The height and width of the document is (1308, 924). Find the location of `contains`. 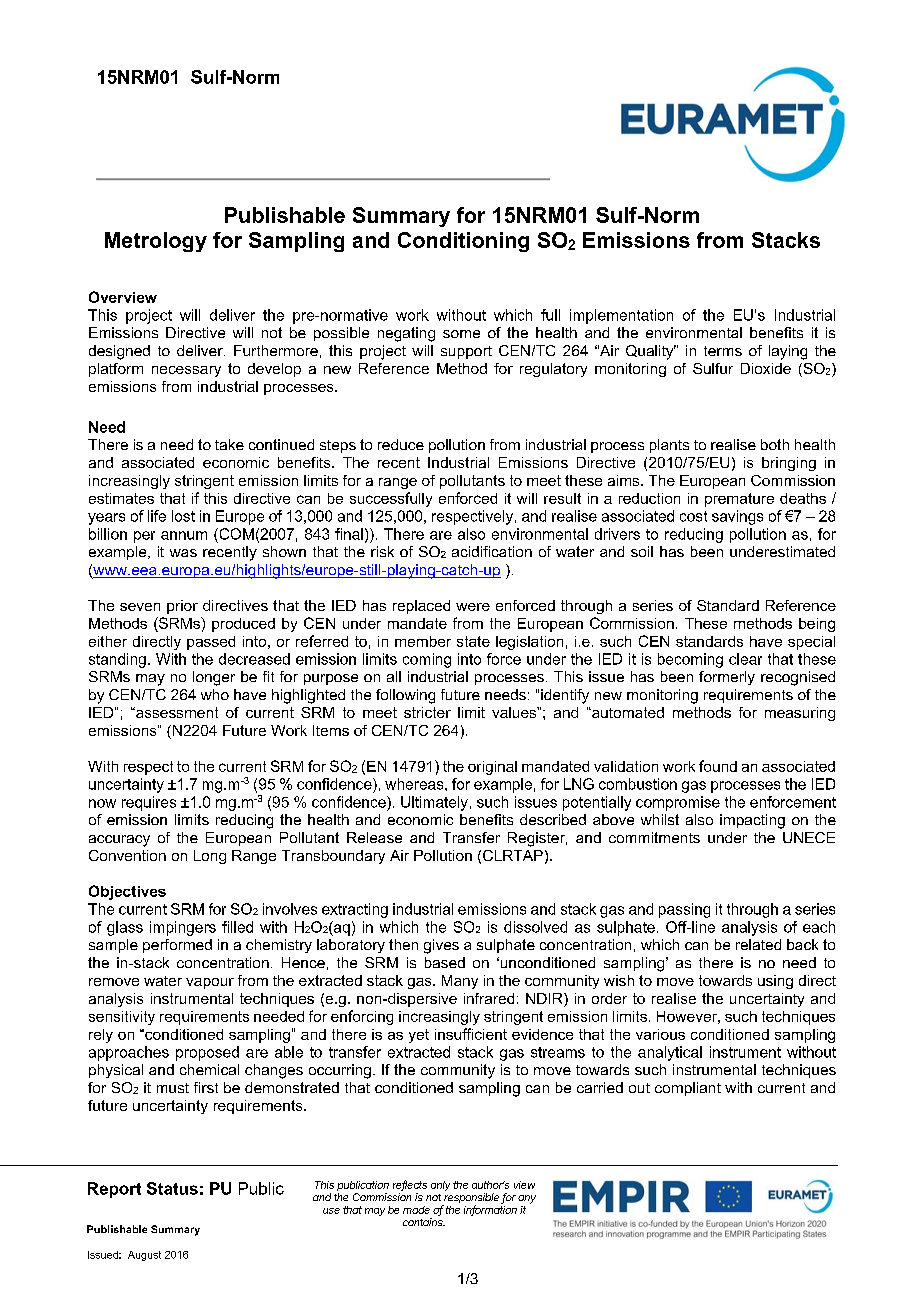

contains is located at coordinates (424, 1222).
